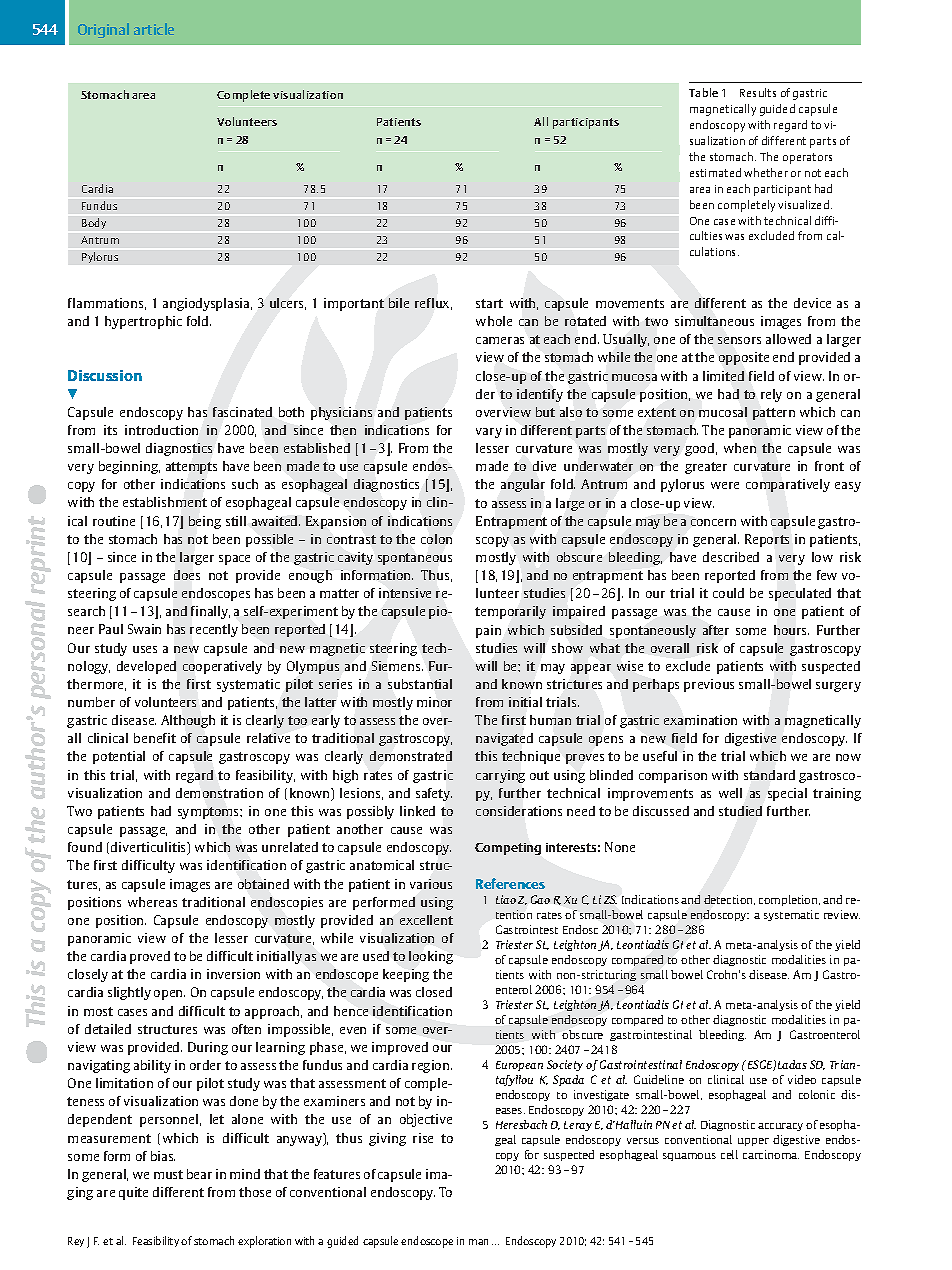  What do you see at coordinates (145, 649) in the screenshot?
I see `uses` at bounding box center [145, 649].
